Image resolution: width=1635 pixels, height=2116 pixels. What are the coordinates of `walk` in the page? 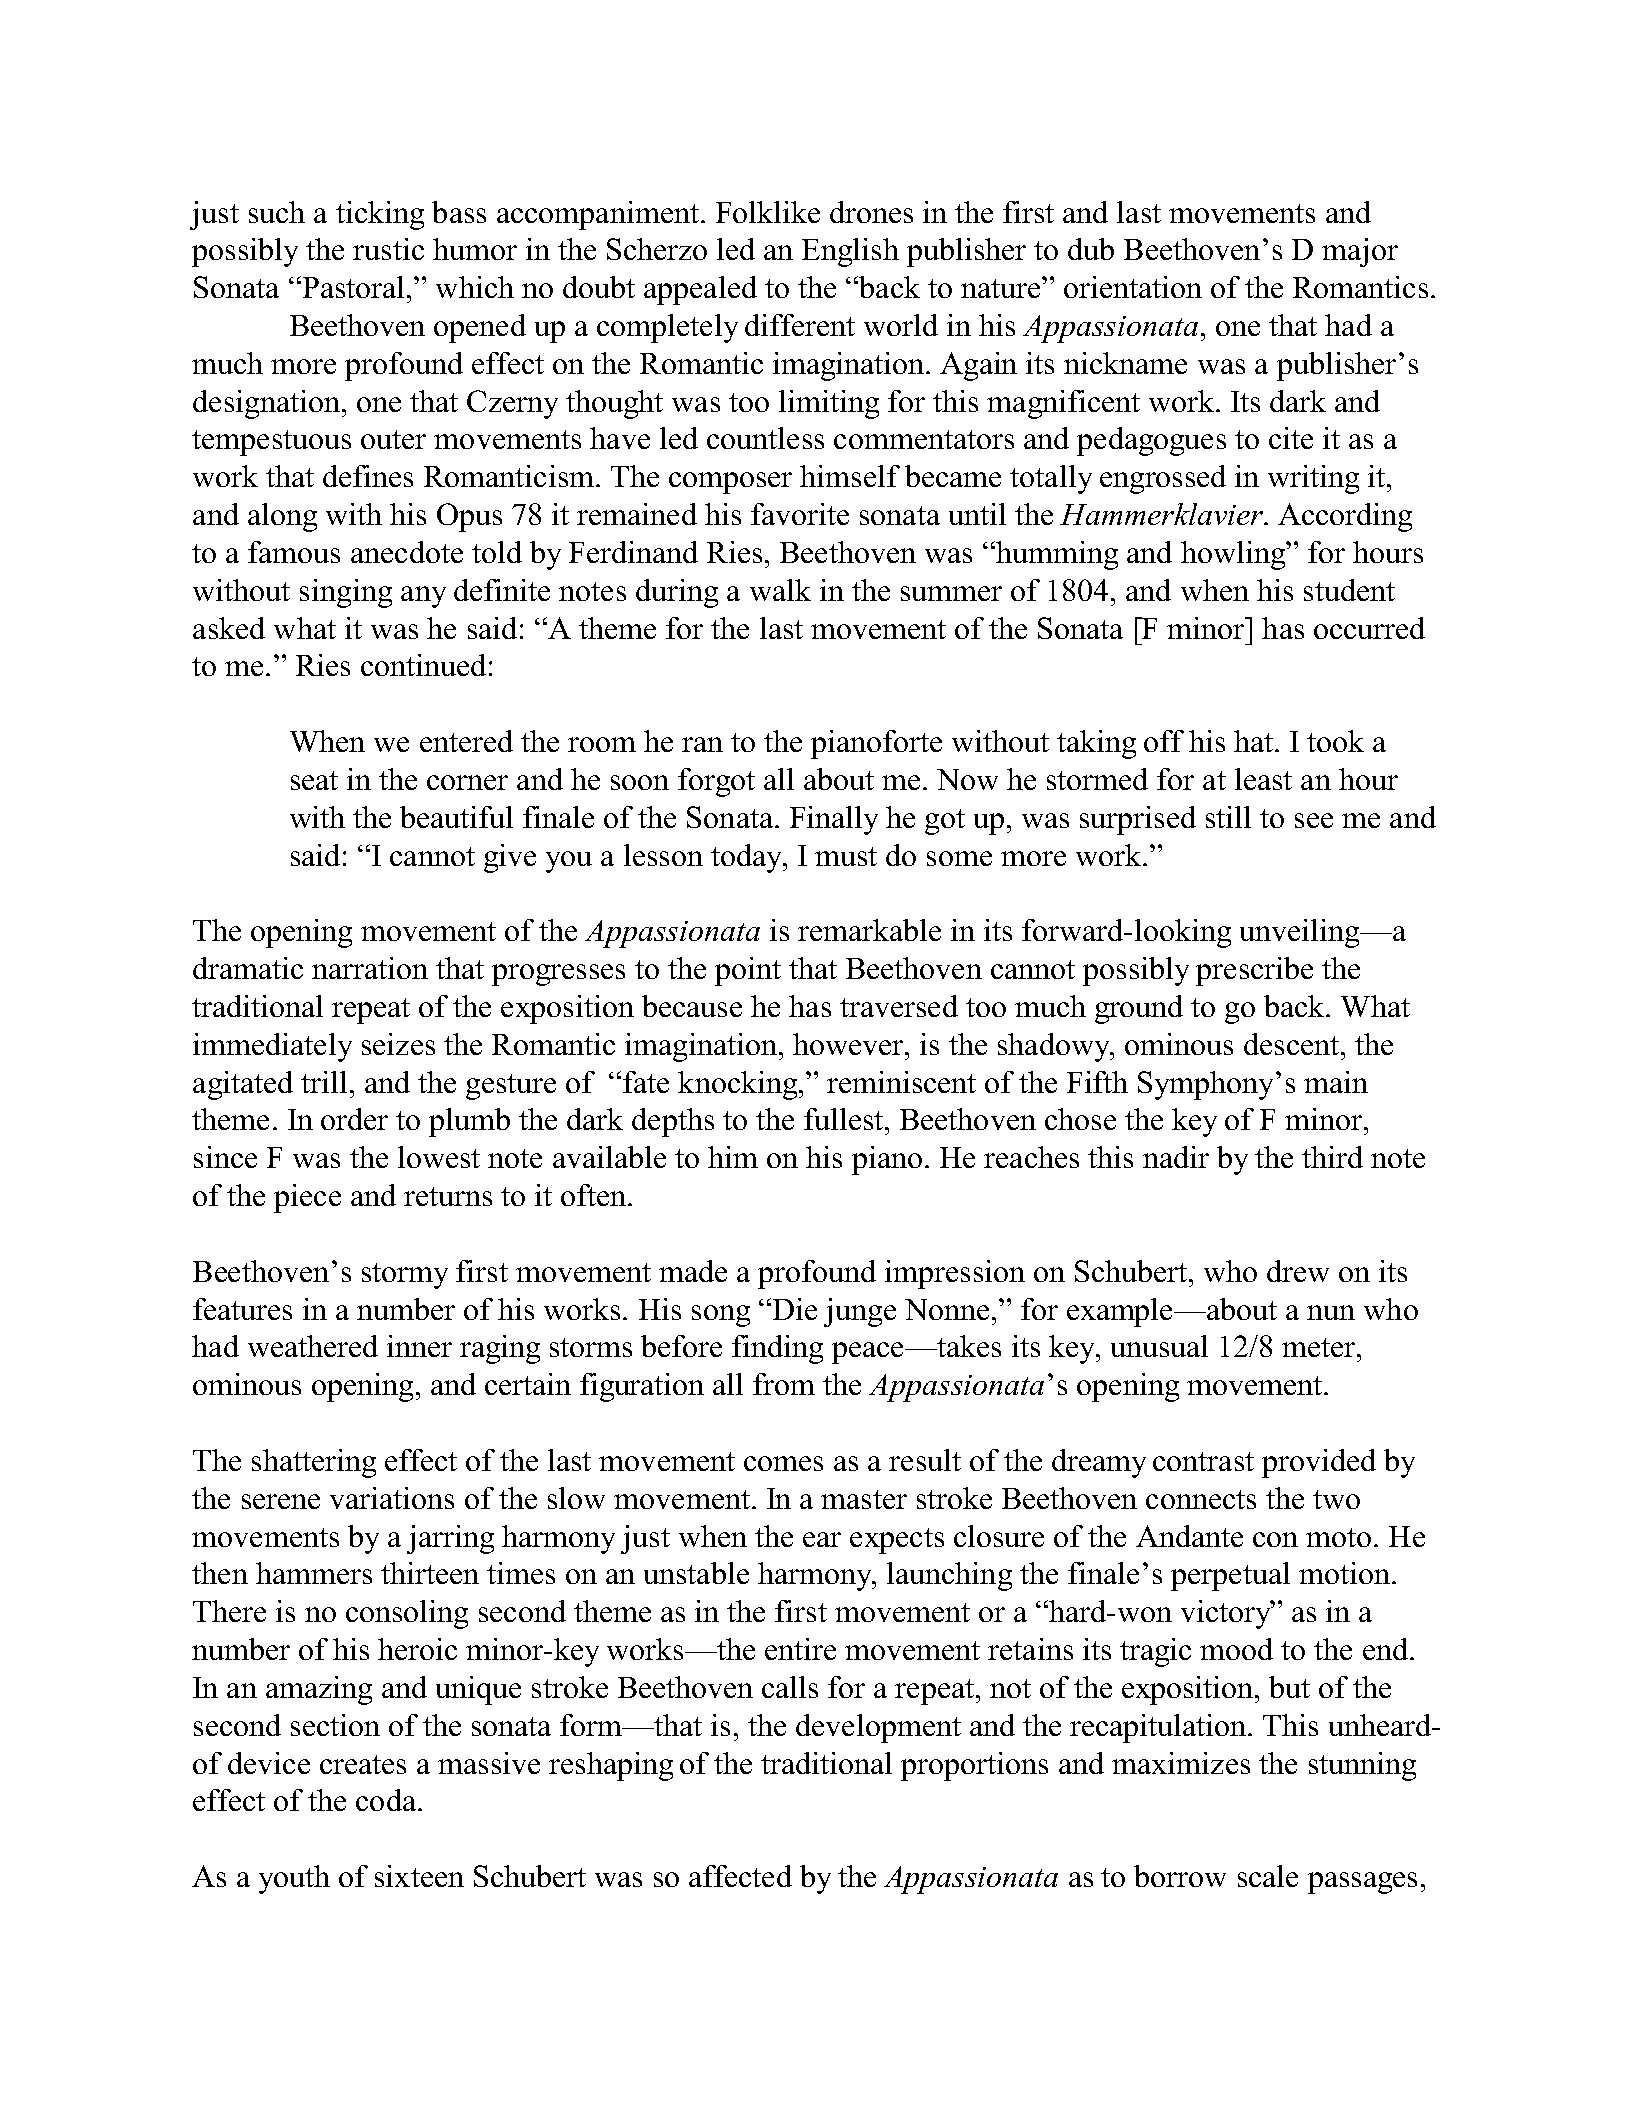 It's located at (780, 590).
